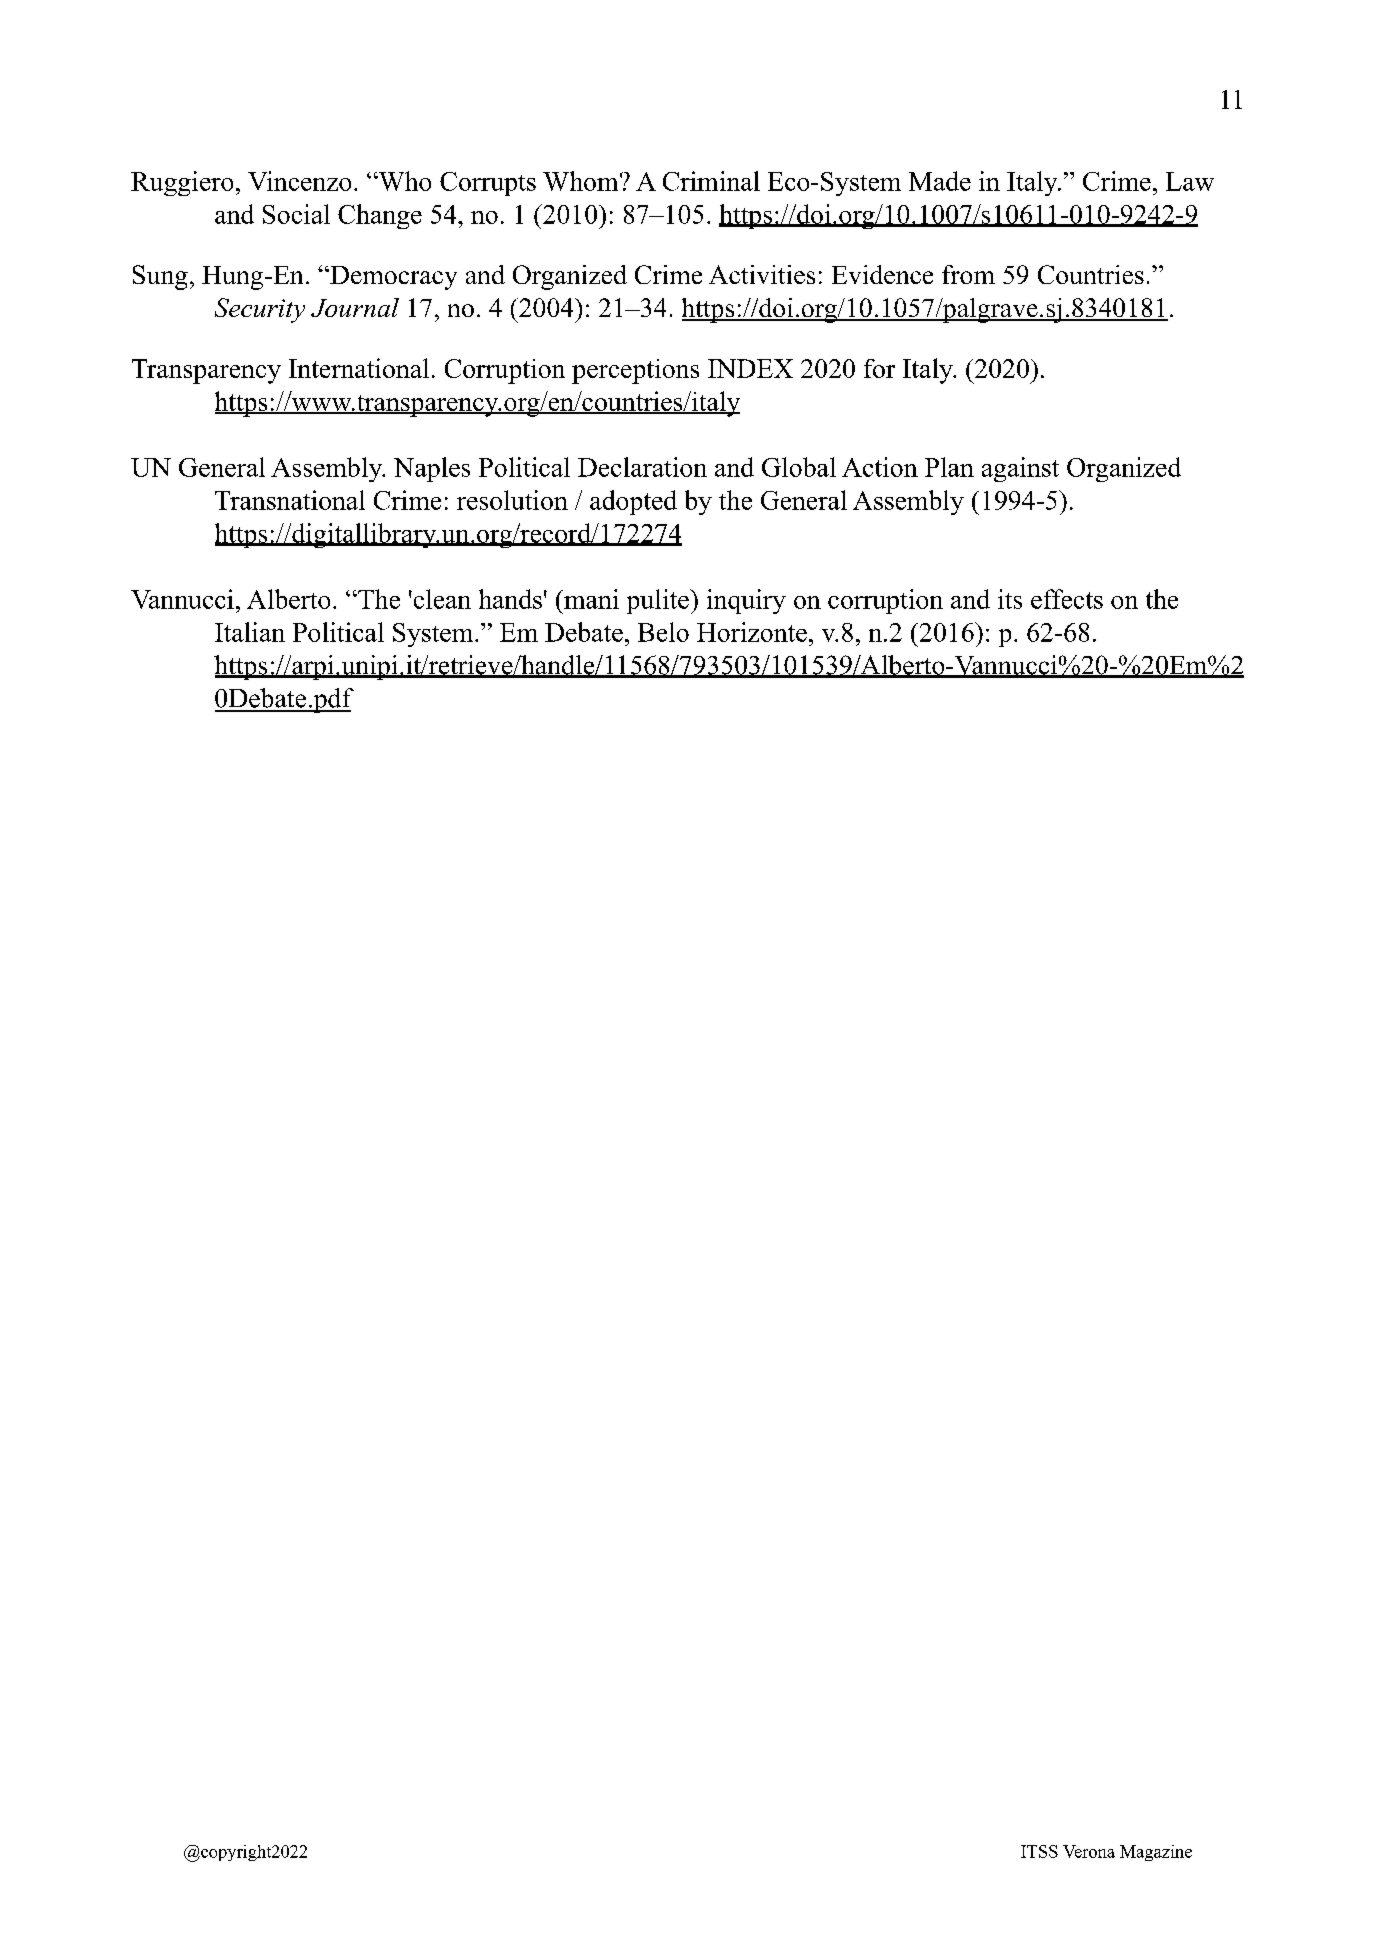 Image resolution: width=1378 pixels, height=1947 pixels. I want to click on hands, so click(510, 599).
